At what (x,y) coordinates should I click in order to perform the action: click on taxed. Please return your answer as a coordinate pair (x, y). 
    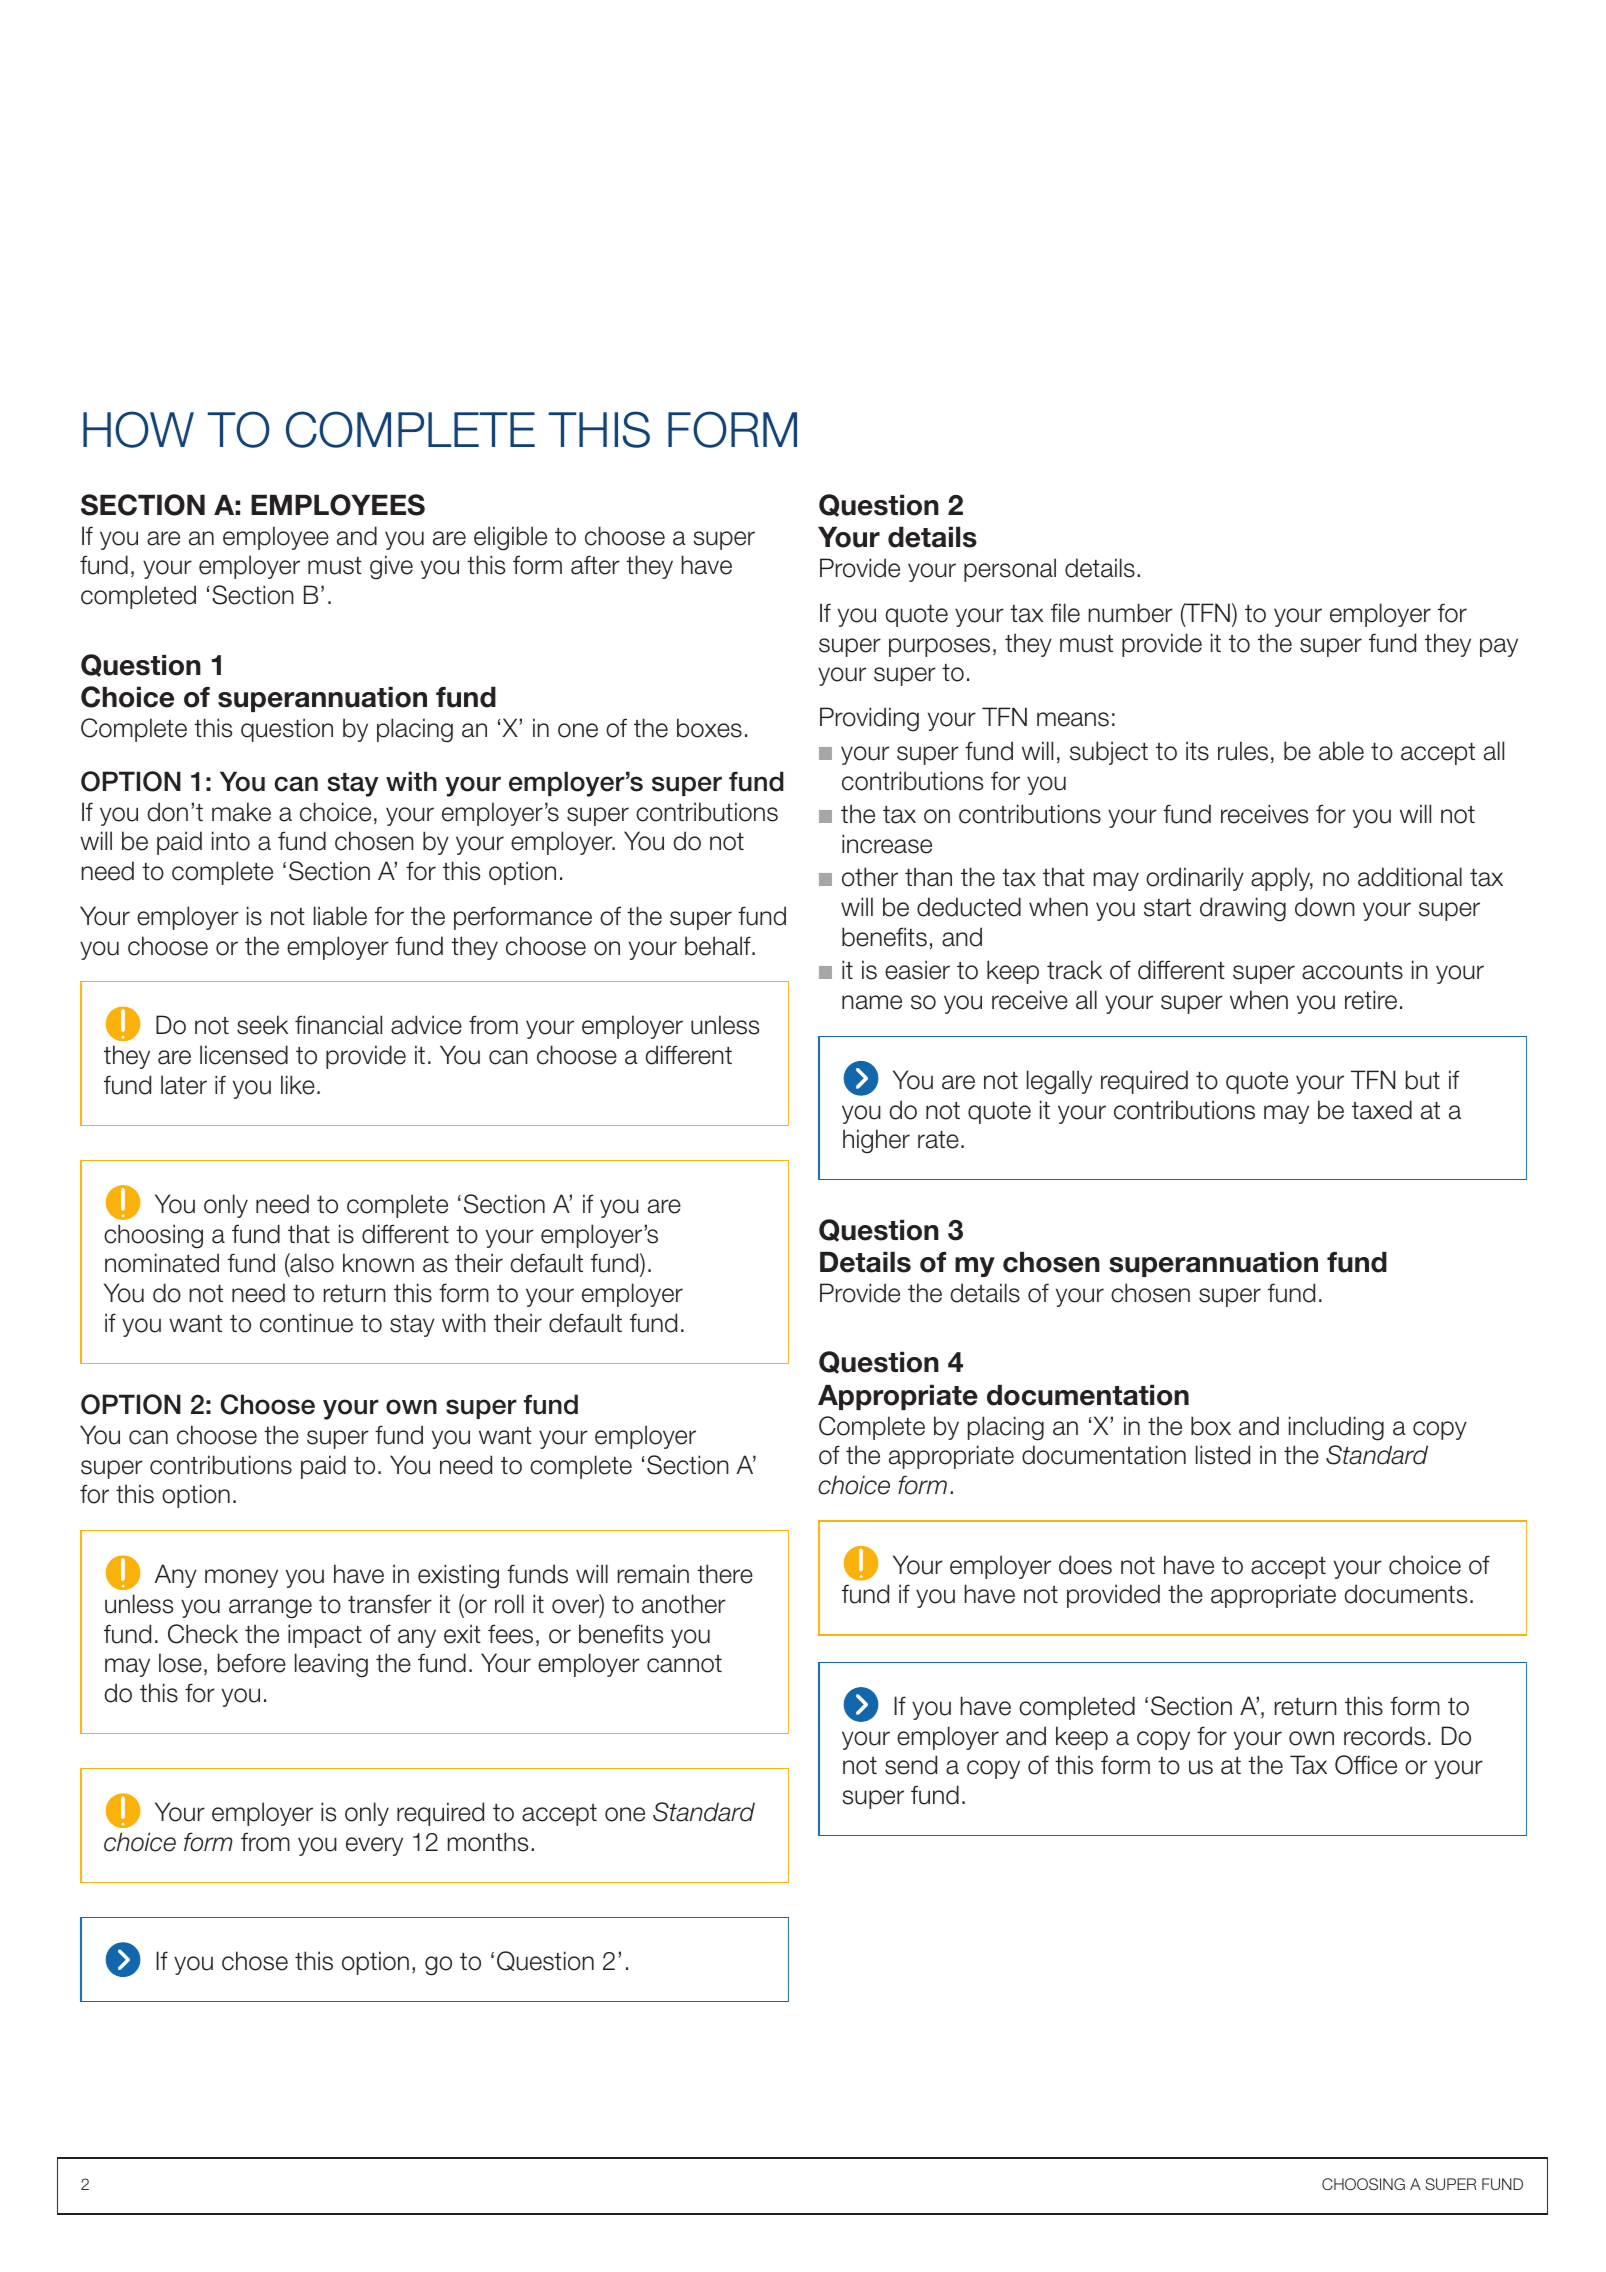
    Looking at the image, I should click on (1382, 1110).
